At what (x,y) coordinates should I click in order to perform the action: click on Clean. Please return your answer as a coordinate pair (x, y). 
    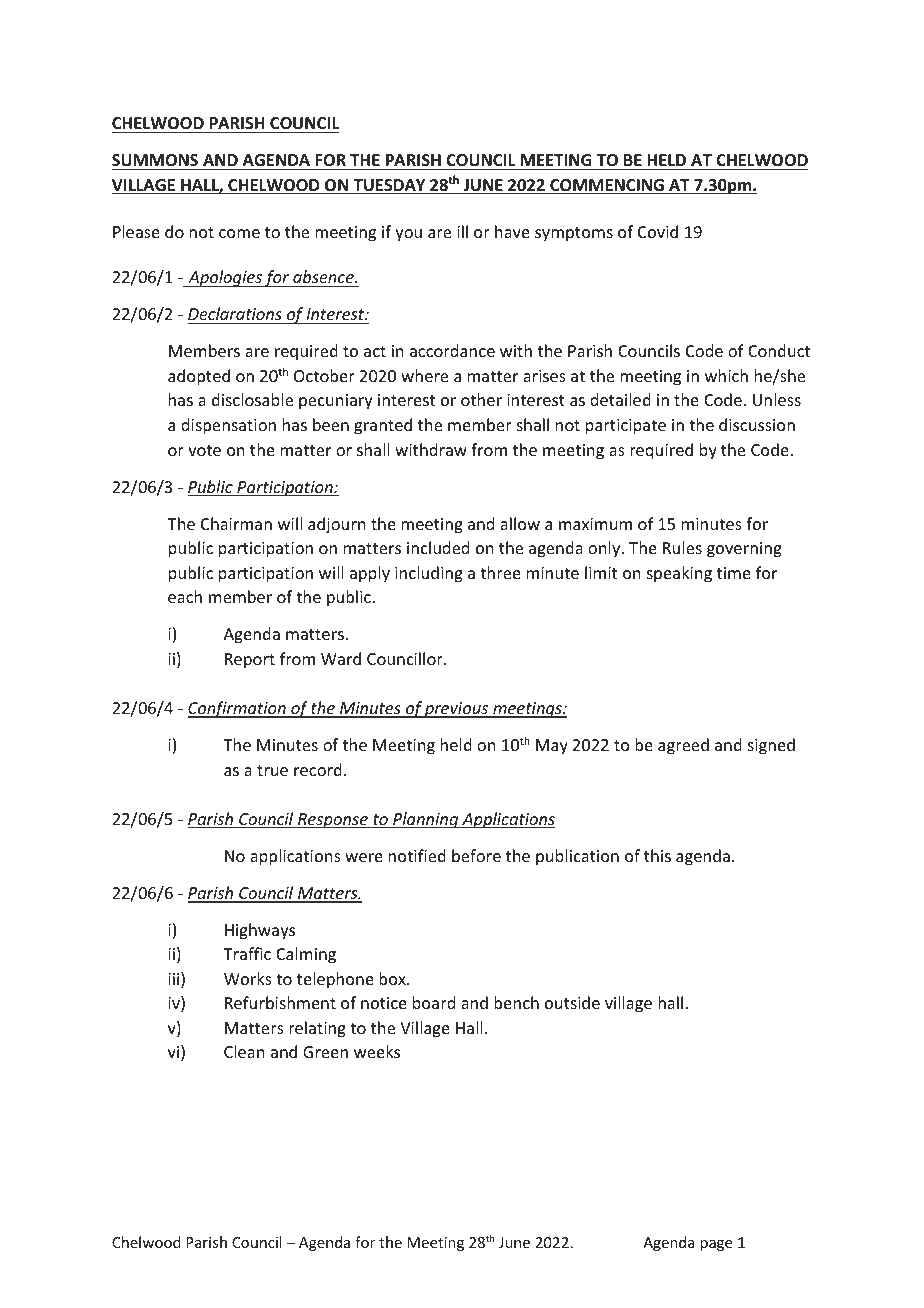
    Looking at the image, I should click on (244, 1051).
